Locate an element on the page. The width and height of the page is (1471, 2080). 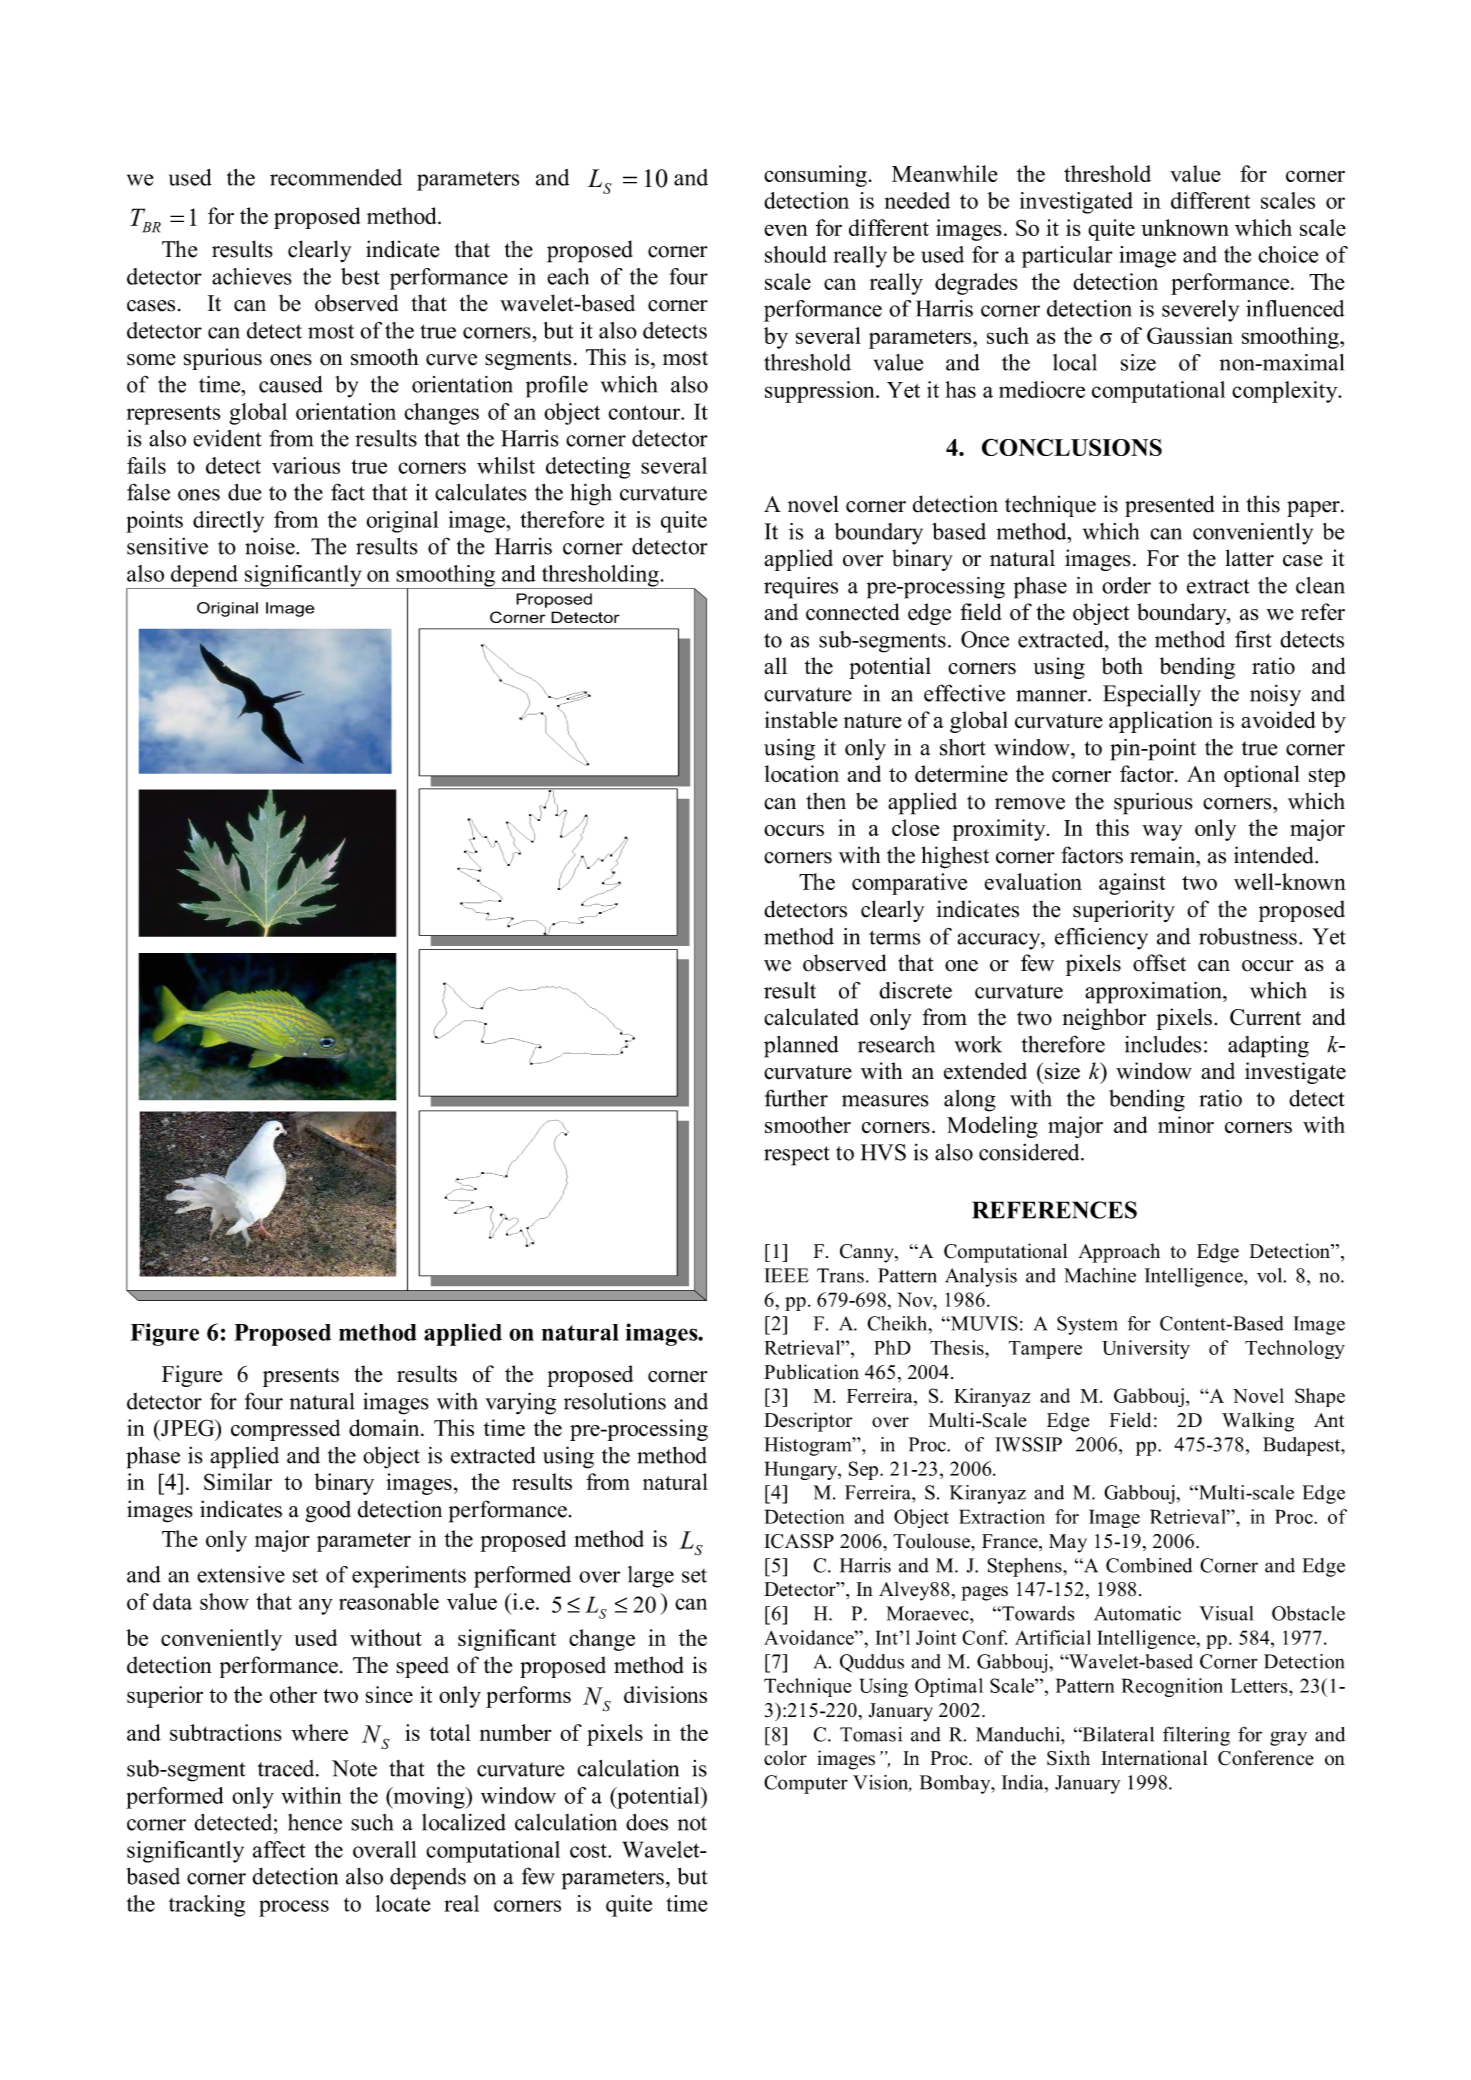
does is located at coordinates (647, 1822).
